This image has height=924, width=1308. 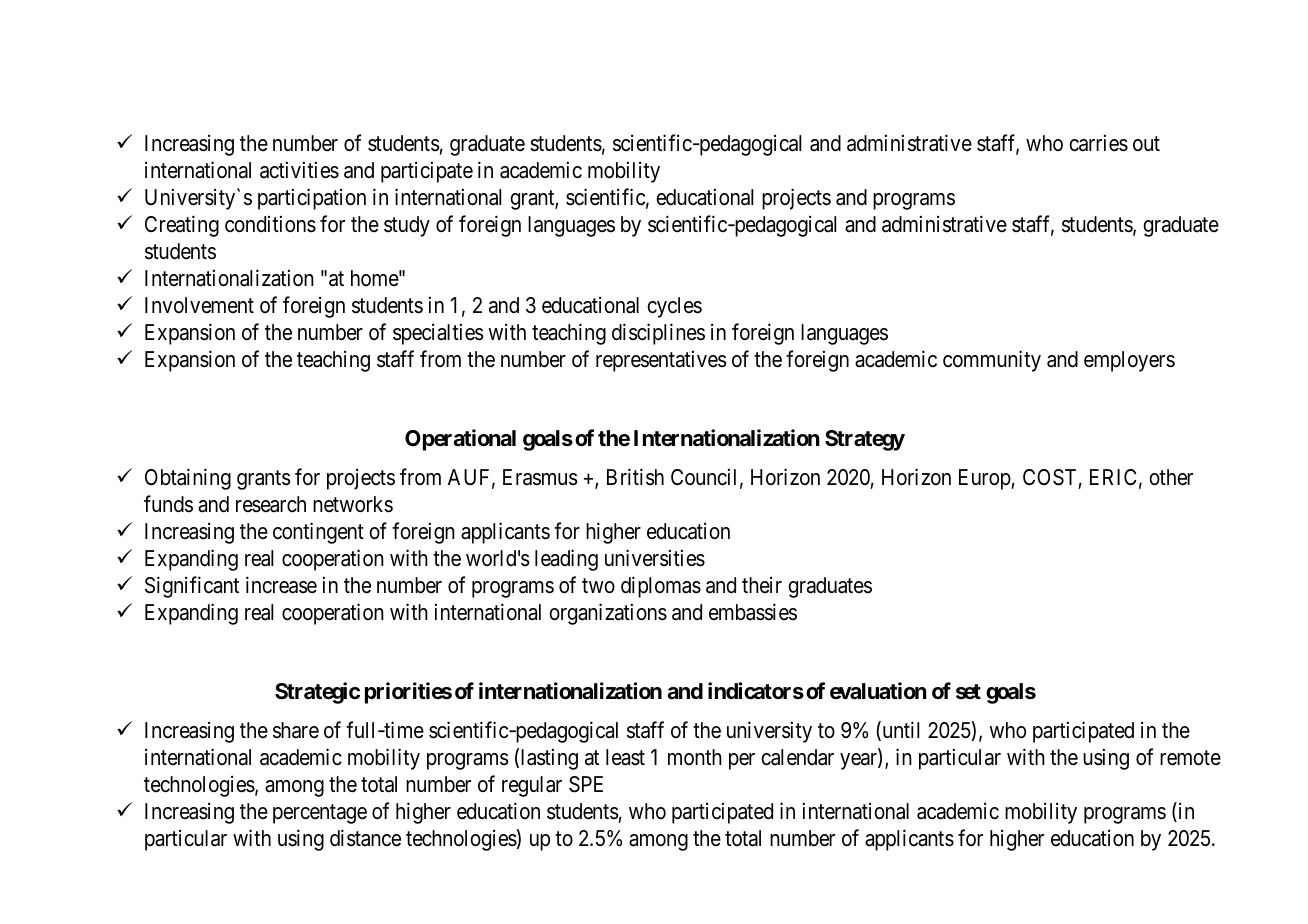 What do you see at coordinates (299, 170) in the image?
I see `activities` at bounding box center [299, 170].
